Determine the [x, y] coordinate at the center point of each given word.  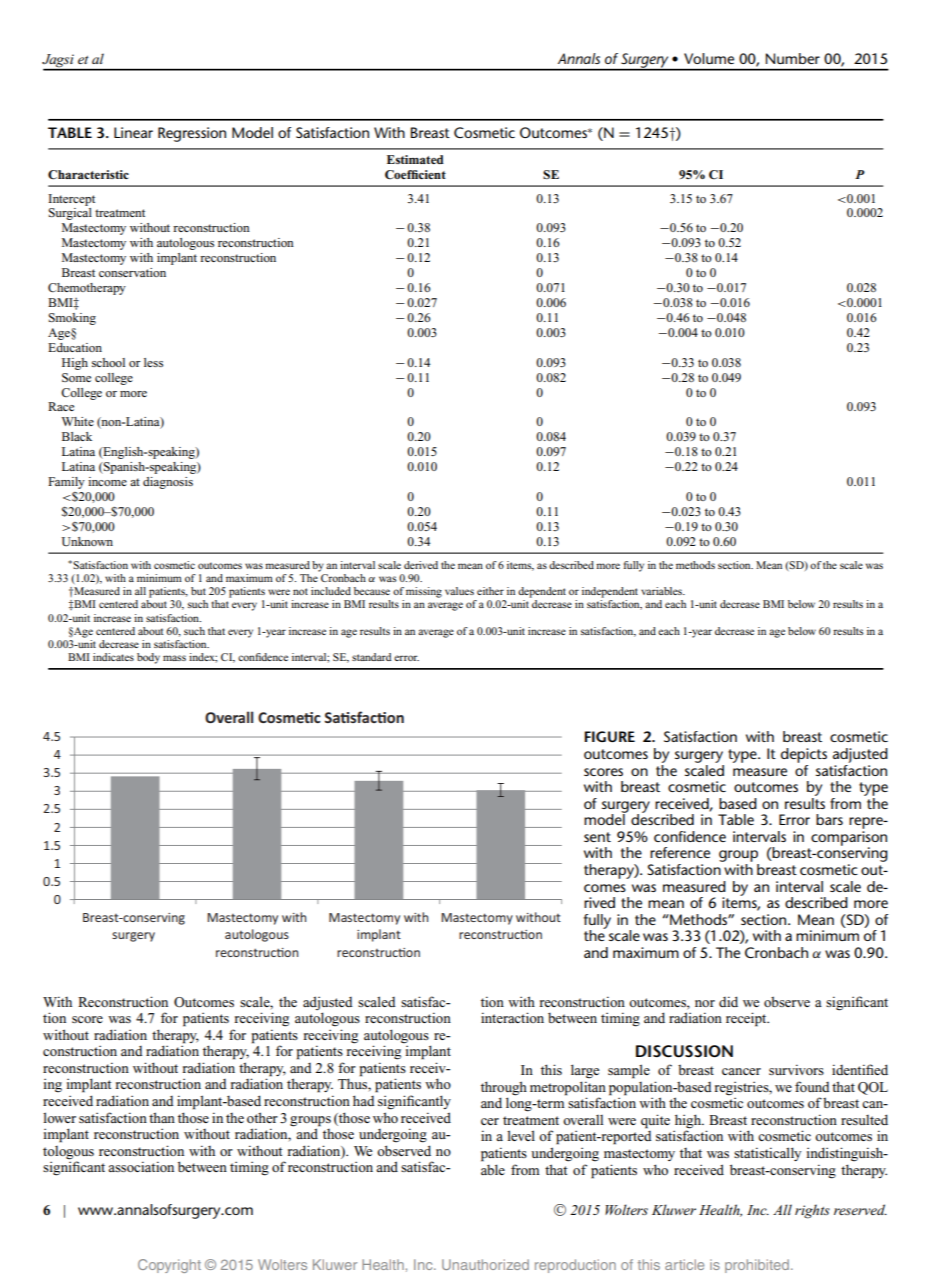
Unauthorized [485, 1264]
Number [792, 58]
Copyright [169, 1266]
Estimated [415, 159]
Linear [133, 132]
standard [372, 657]
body [148, 658]
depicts [804, 755]
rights [812, 1211]
